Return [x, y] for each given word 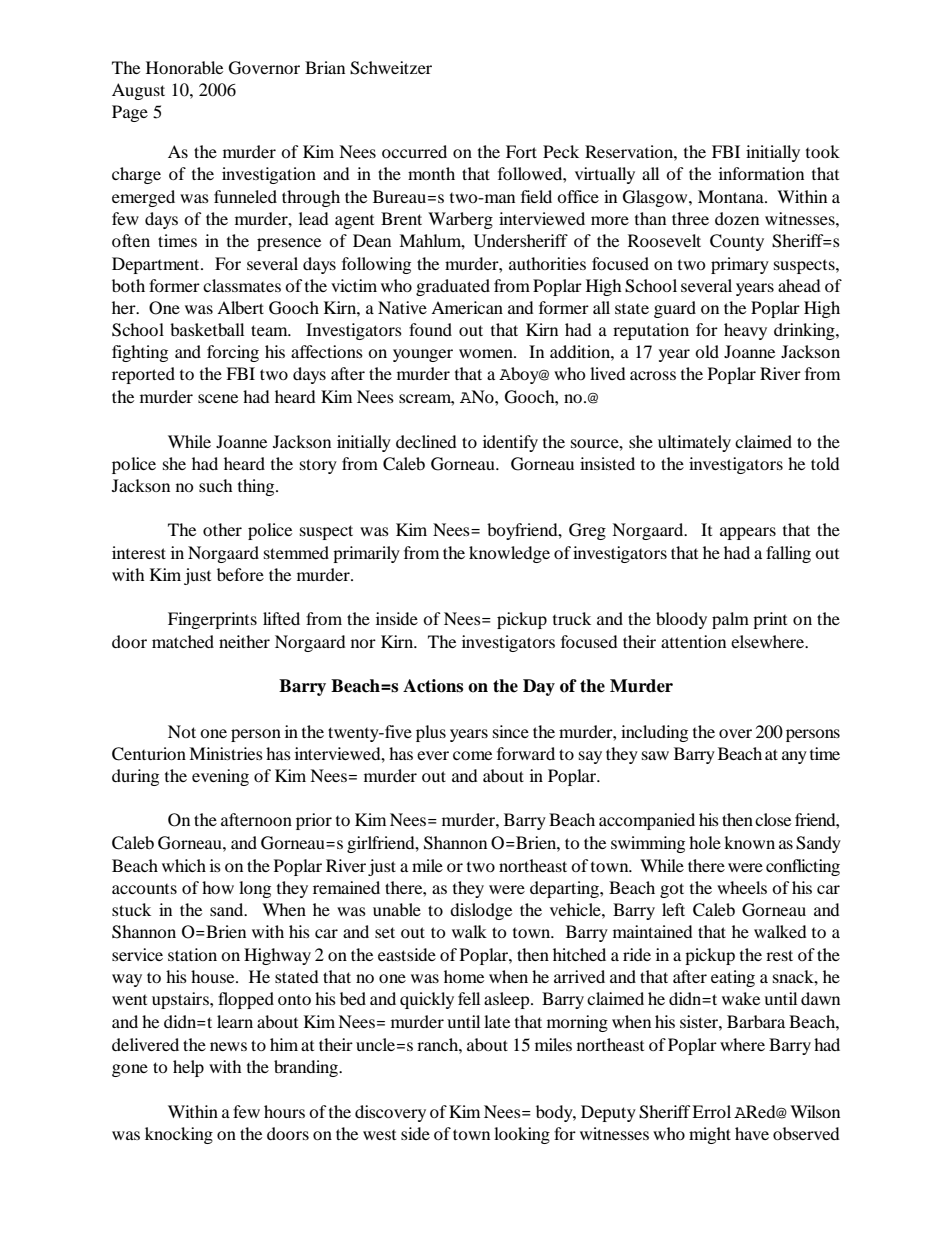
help [188, 1068]
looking [522, 1135]
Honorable [184, 67]
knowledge [509, 554]
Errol [711, 1111]
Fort [521, 151]
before [240, 574]
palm [730, 620]
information [761, 173]
